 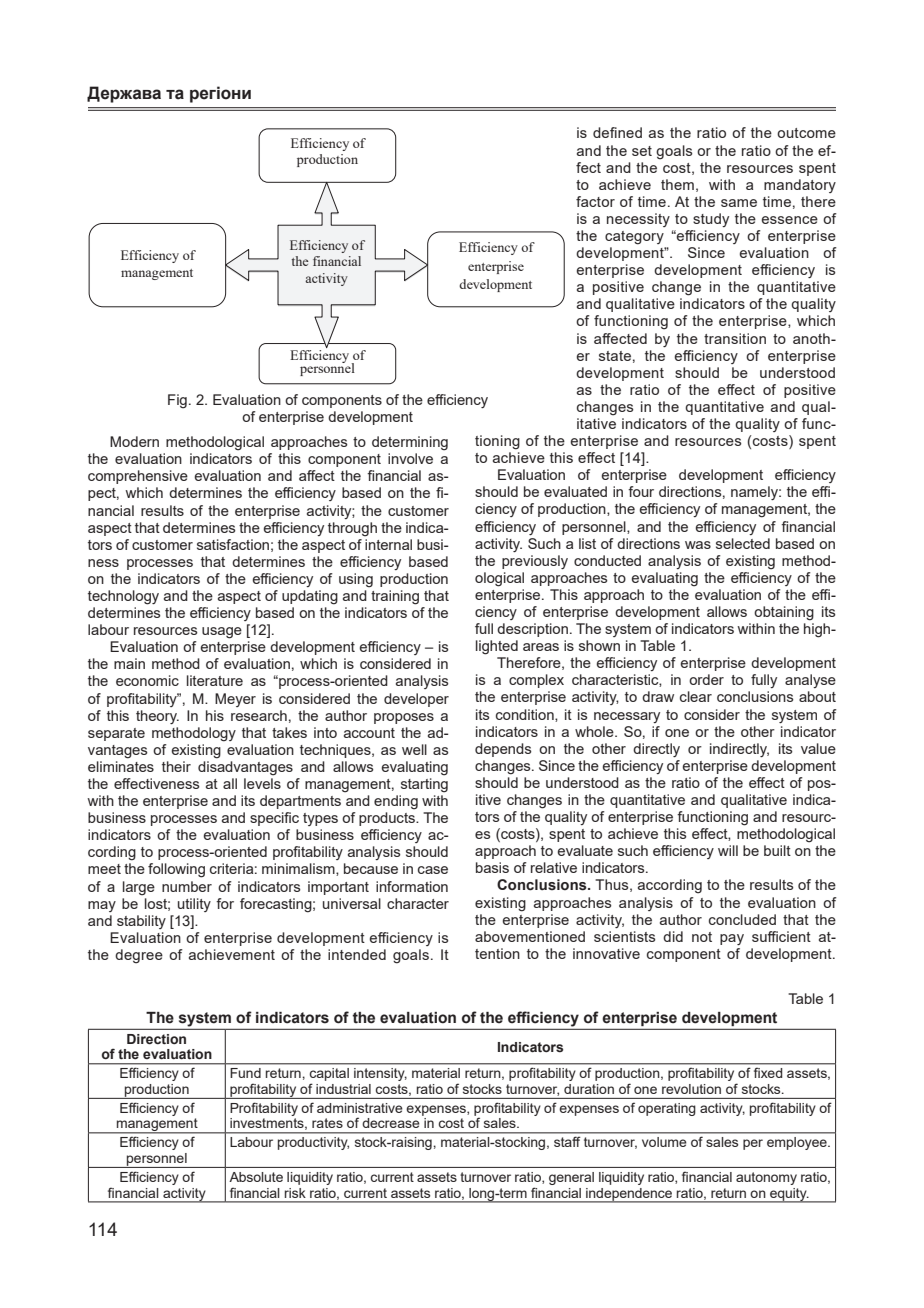 What do you see at coordinates (177, 401) in the screenshot?
I see `Fig` at bounding box center [177, 401].
